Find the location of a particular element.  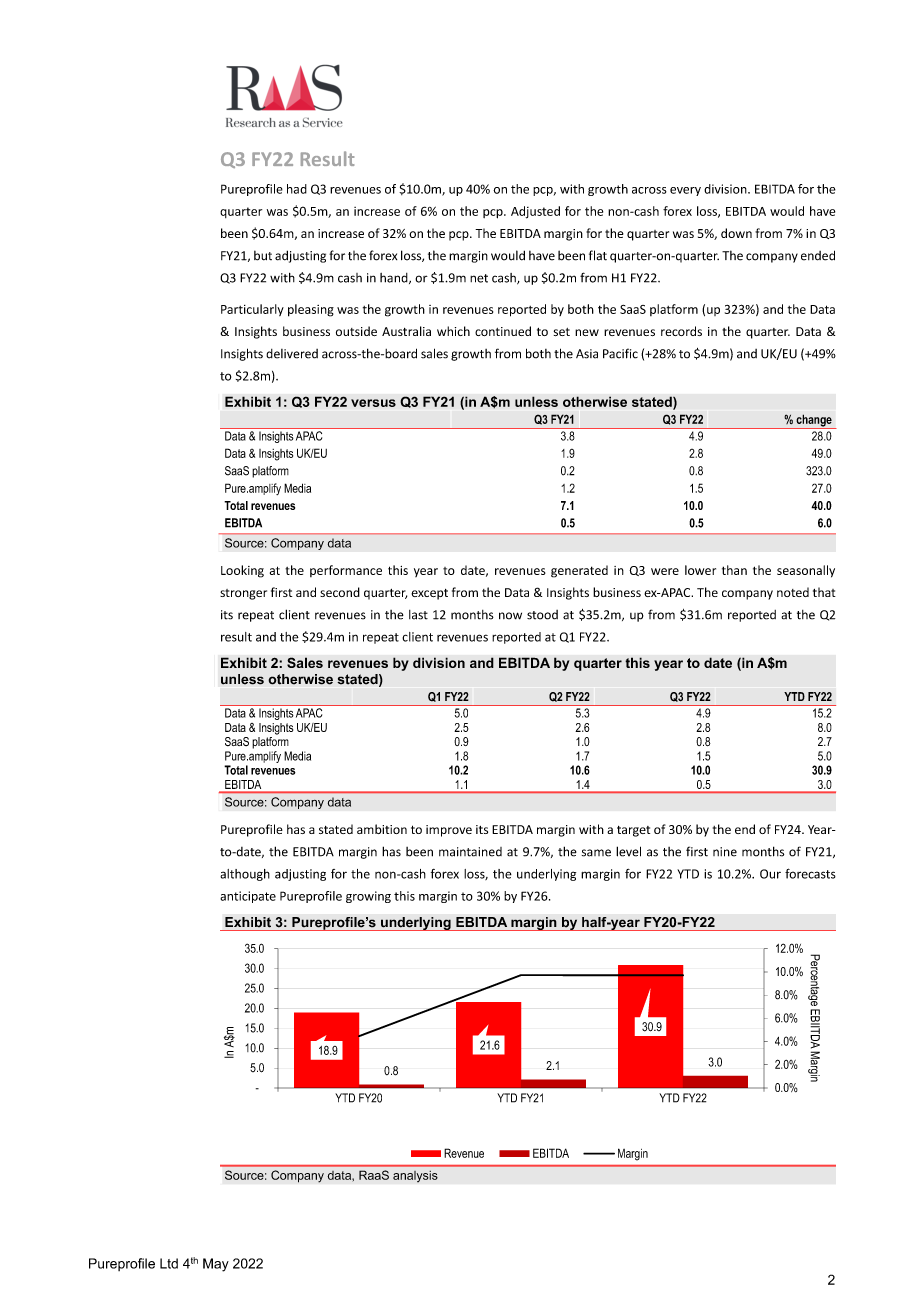

generated is located at coordinates (579, 571).
